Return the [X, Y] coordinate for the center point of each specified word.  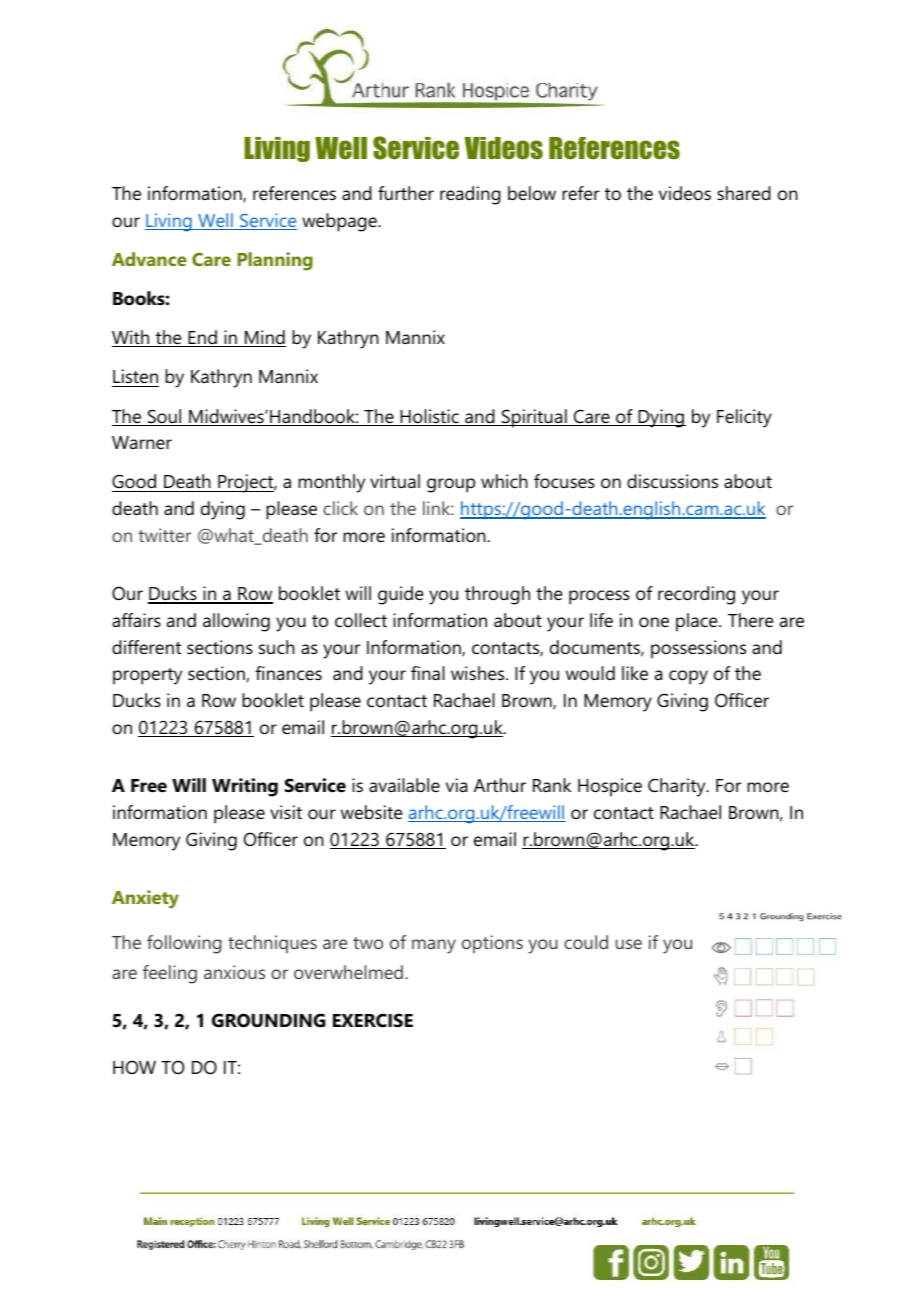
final [428, 673]
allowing [236, 622]
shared [744, 193]
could [586, 942]
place [698, 622]
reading [470, 195]
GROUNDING [268, 1020]
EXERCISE [373, 1020]
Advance [149, 259]
